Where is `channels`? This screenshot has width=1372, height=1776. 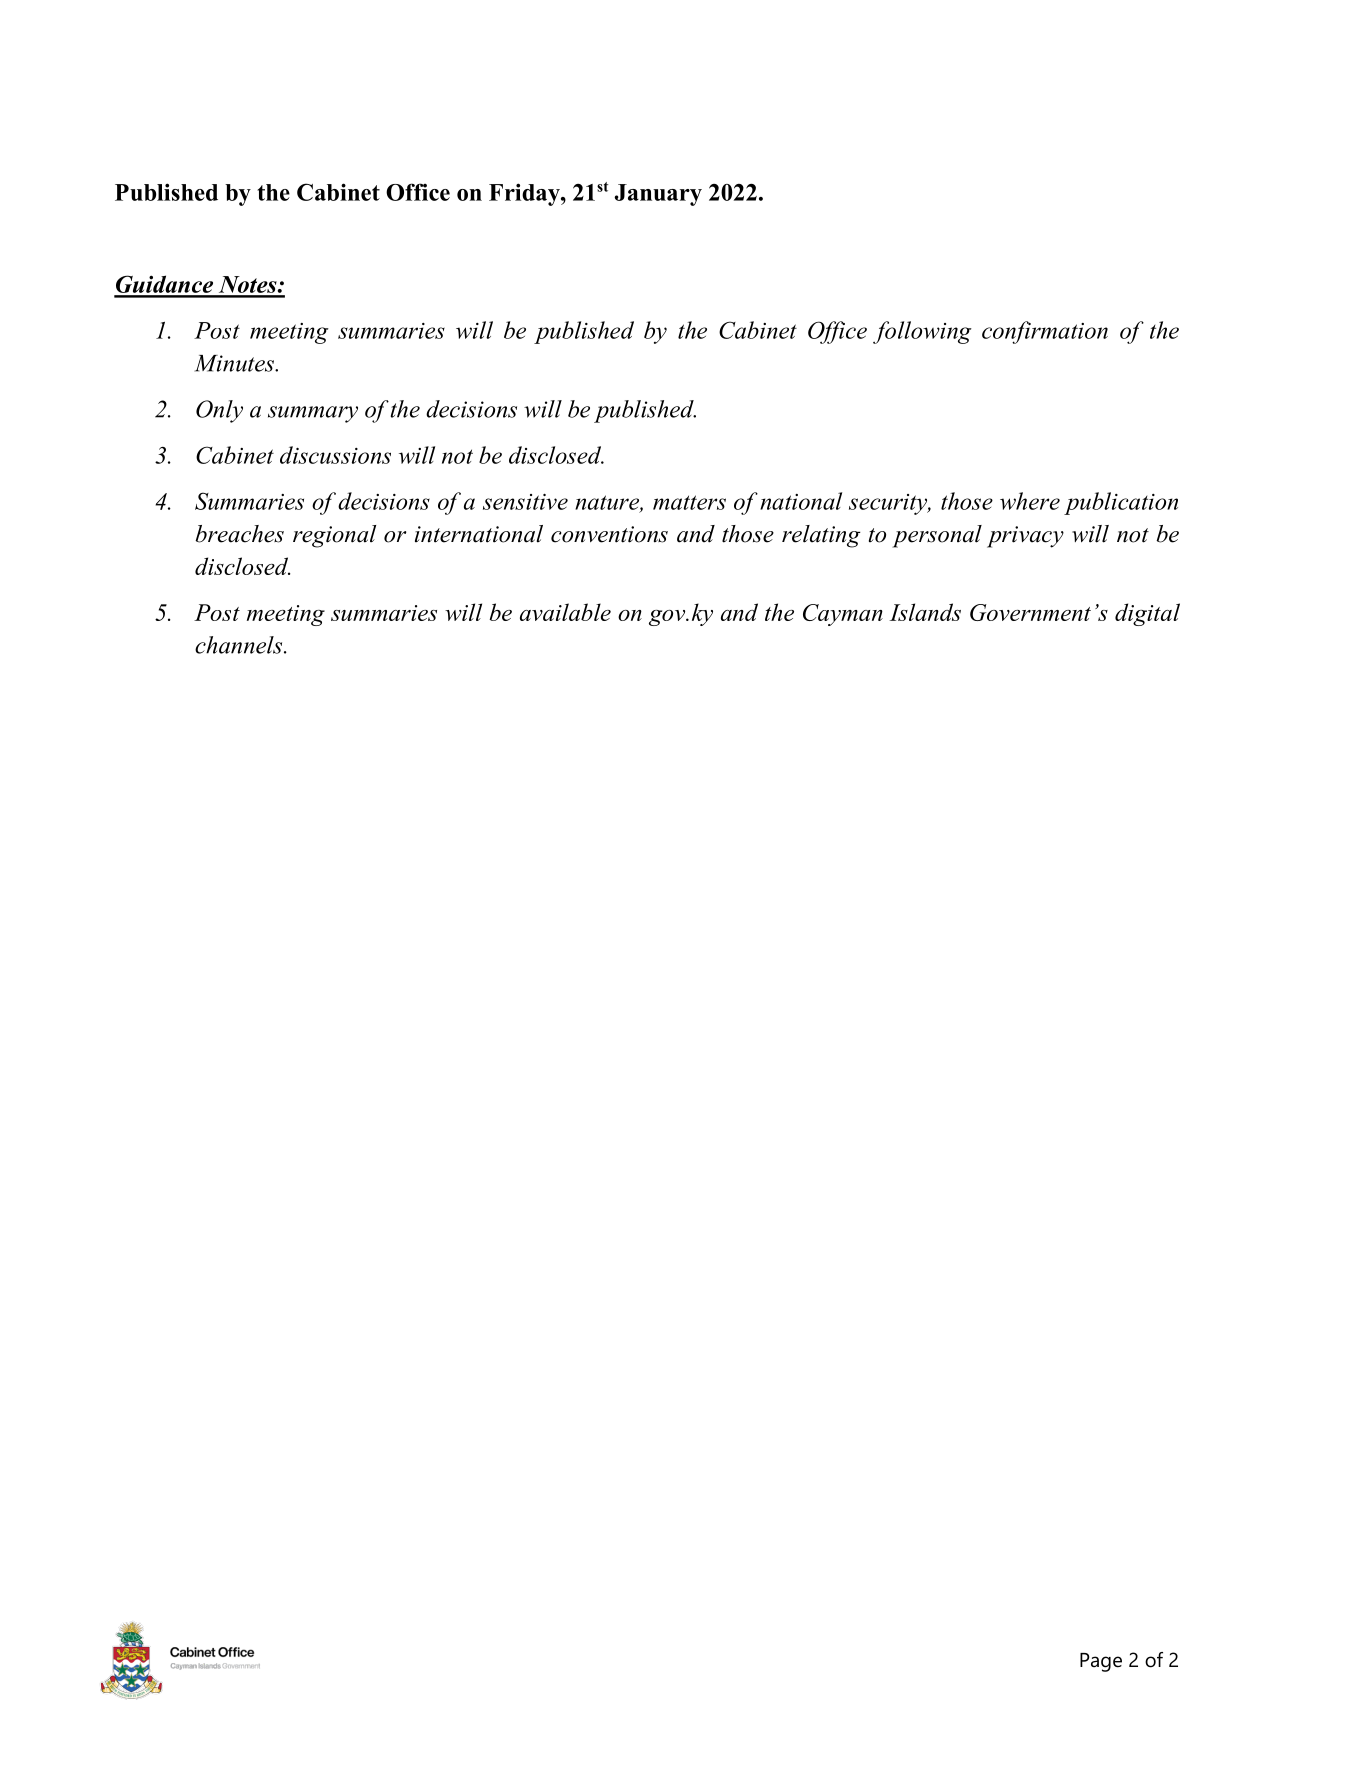
channels is located at coordinates (240, 645).
